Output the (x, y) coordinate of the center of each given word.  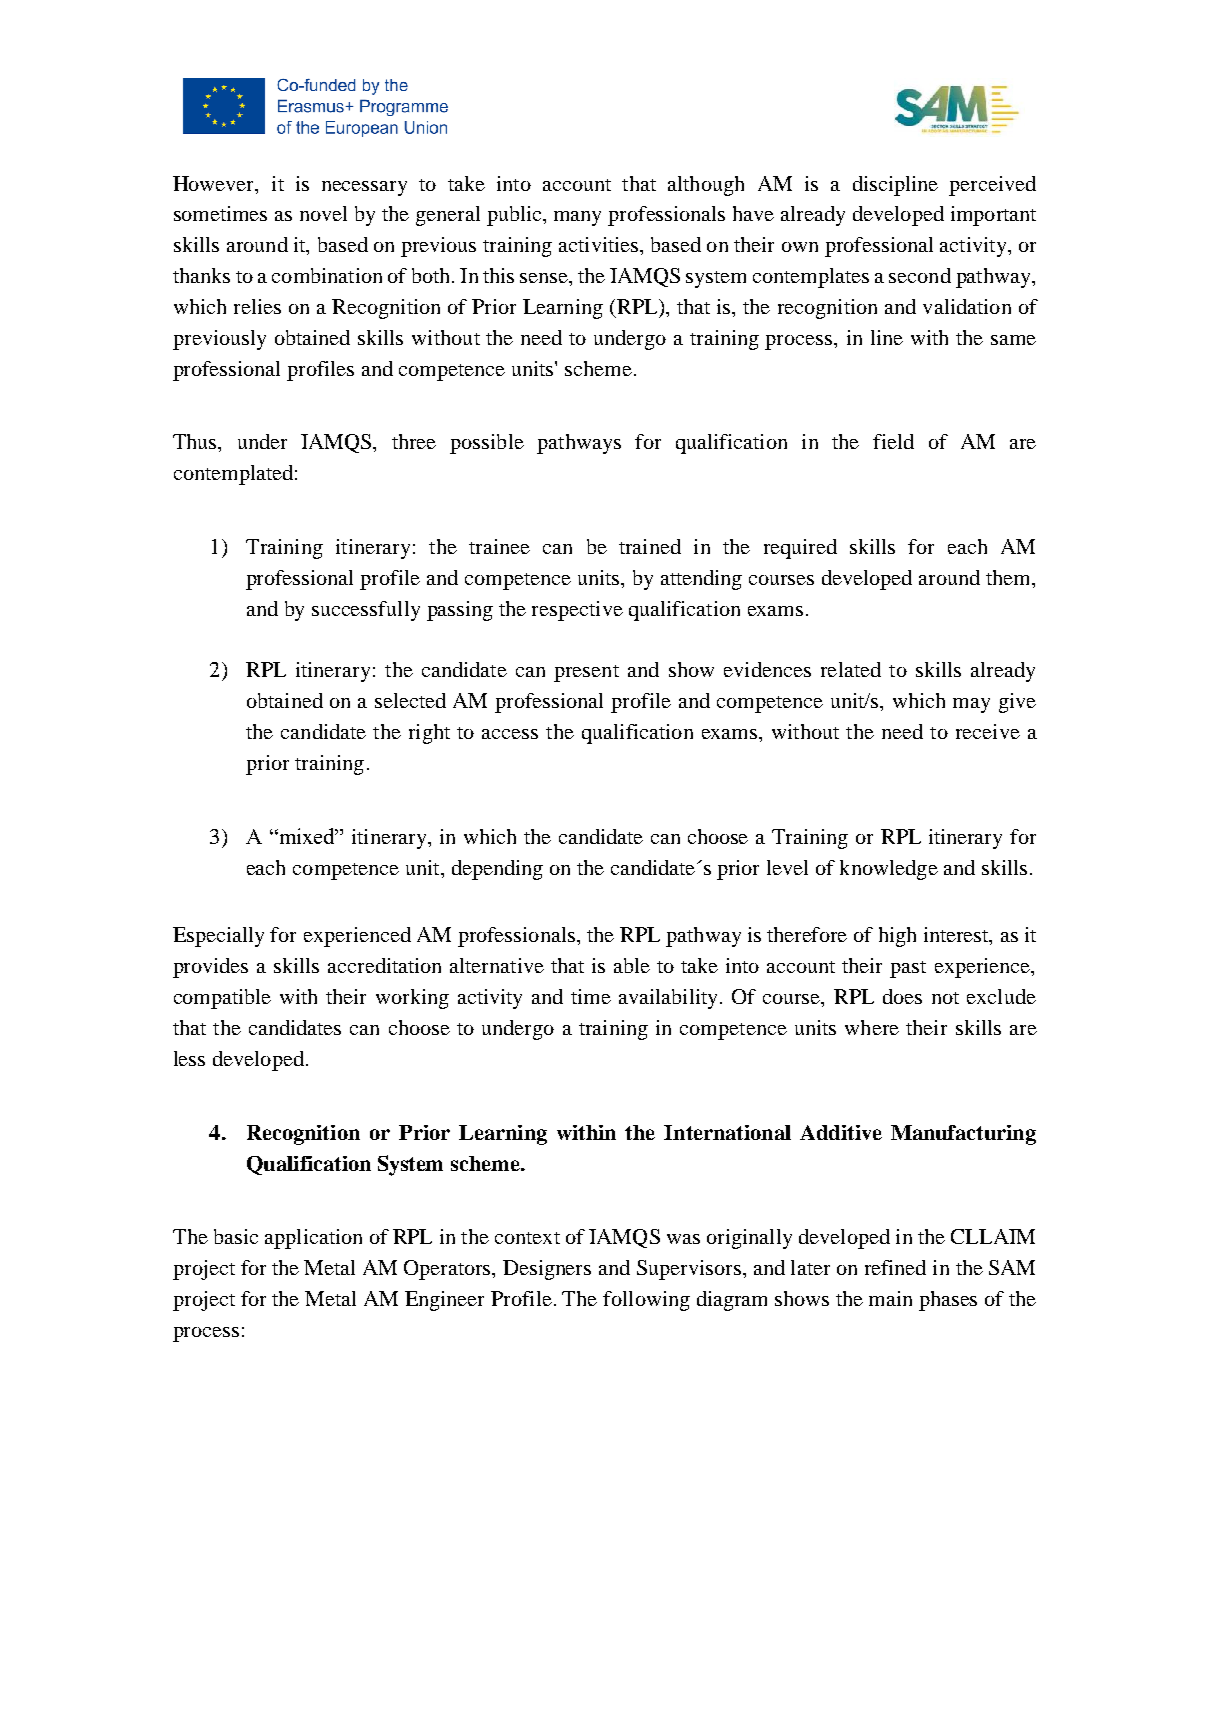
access (510, 734)
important (993, 216)
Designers (547, 1270)
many (577, 218)
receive (988, 731)
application (313, 1239)
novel (323, 213)
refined (895, 1267)
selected (410, 700)
